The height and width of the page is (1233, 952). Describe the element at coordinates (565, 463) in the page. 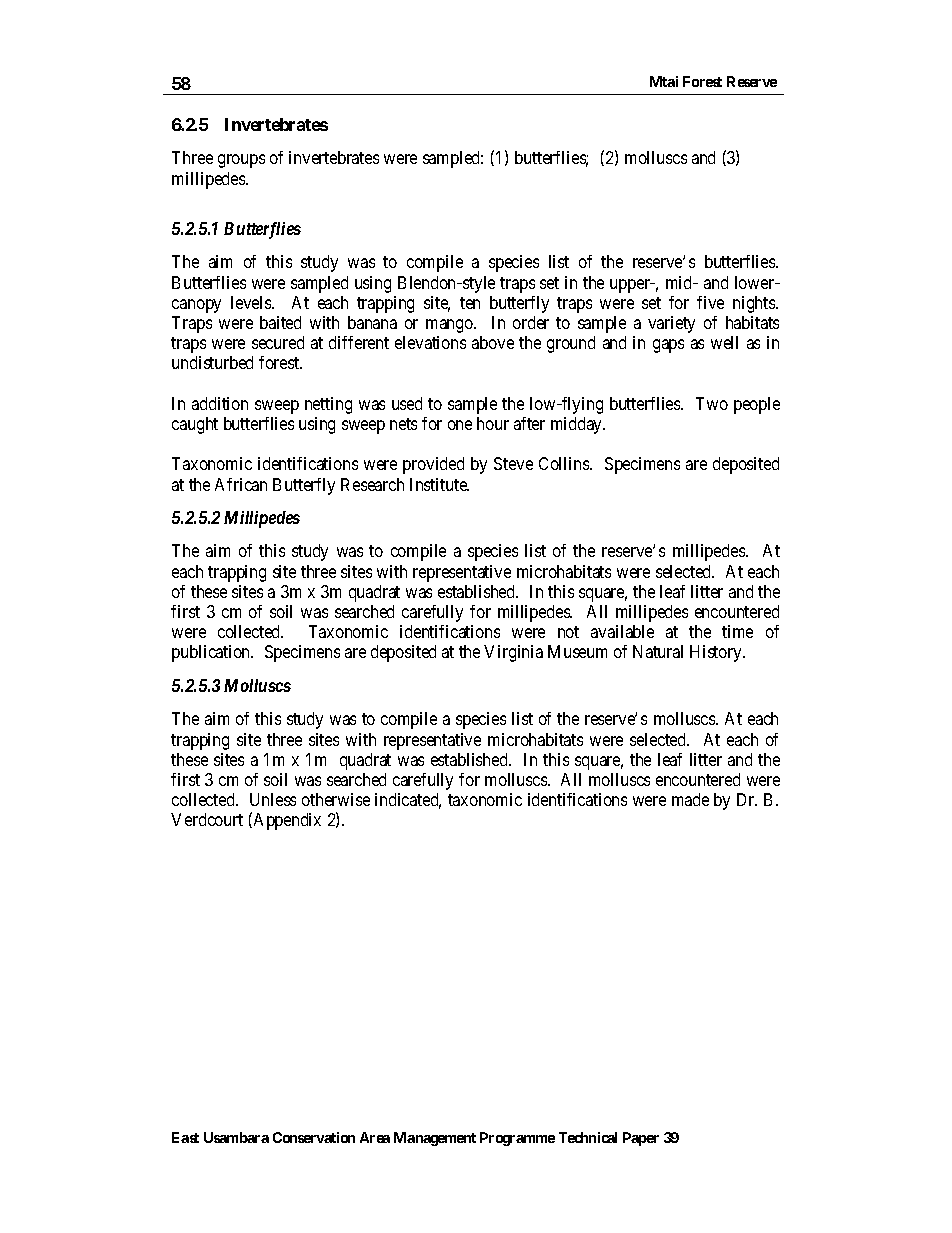

I see `Collins` at that location.
